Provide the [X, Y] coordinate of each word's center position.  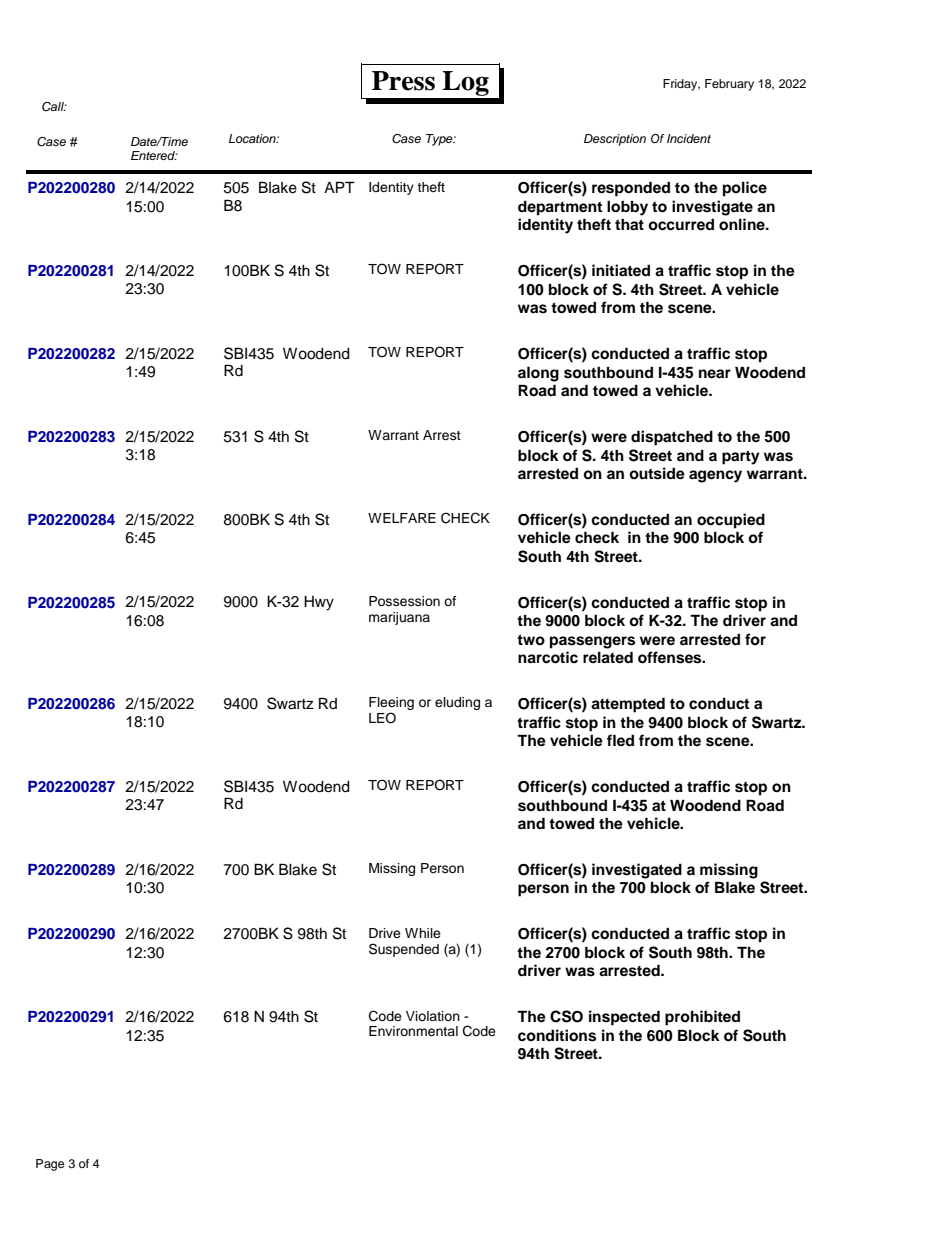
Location [253, 138]
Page [50, 1165]
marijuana [399, 618]
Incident [689, 138]
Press [403, 81]
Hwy [319, 603]
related [608, 657]
